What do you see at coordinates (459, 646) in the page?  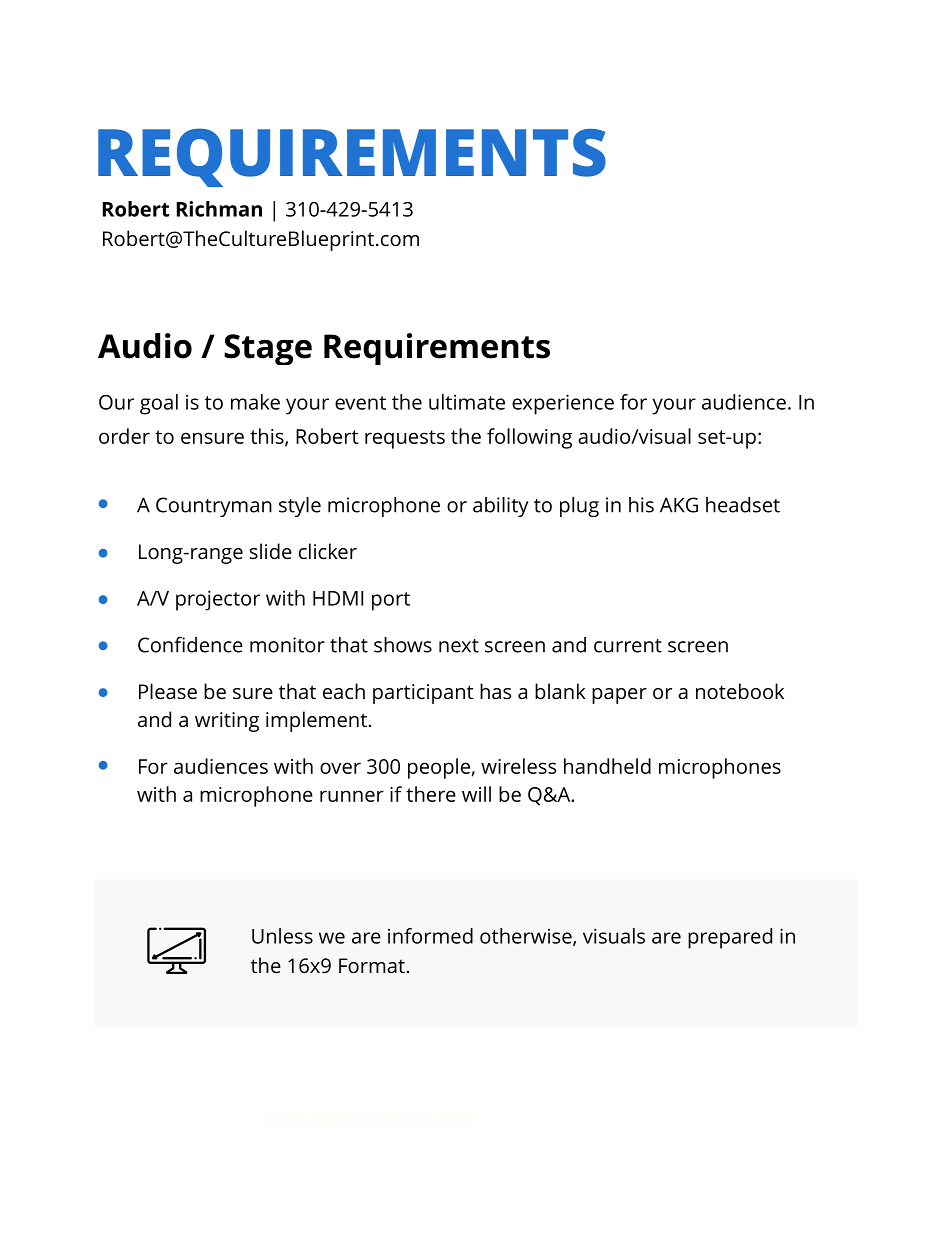 I see `next` at bounding box center [459, 646].
